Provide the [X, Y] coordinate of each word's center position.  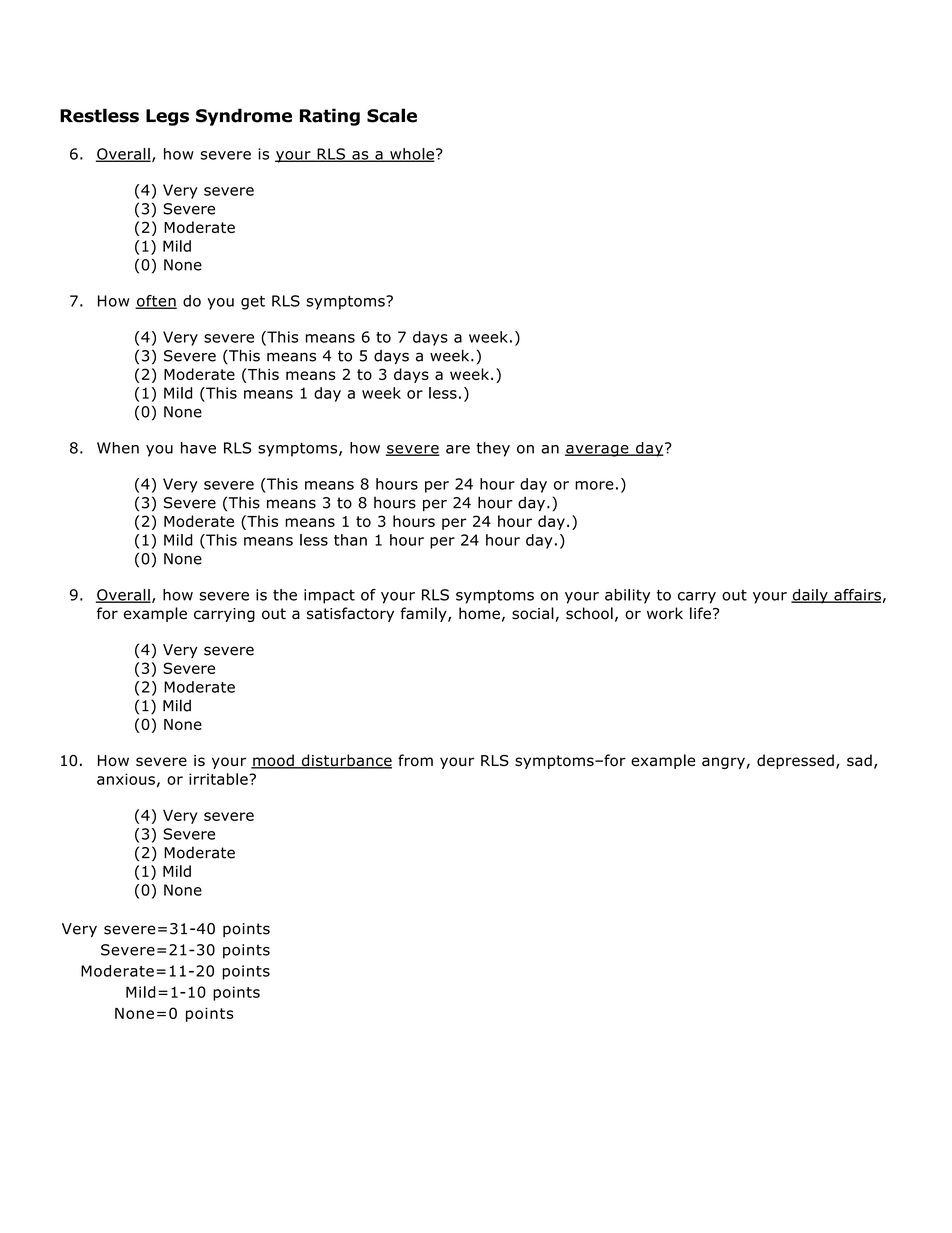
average [598, 451]
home [479, 613]
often [156, 302]
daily [810, 596]
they [493, 449]
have [198, 448]
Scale [392, 115]
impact [329, 596]
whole [411, 155]
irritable [219, 779]
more [594, 485]
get [253, 303]
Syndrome [244, 117]
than [350, 540]
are [458, 449]
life [700, 613]
